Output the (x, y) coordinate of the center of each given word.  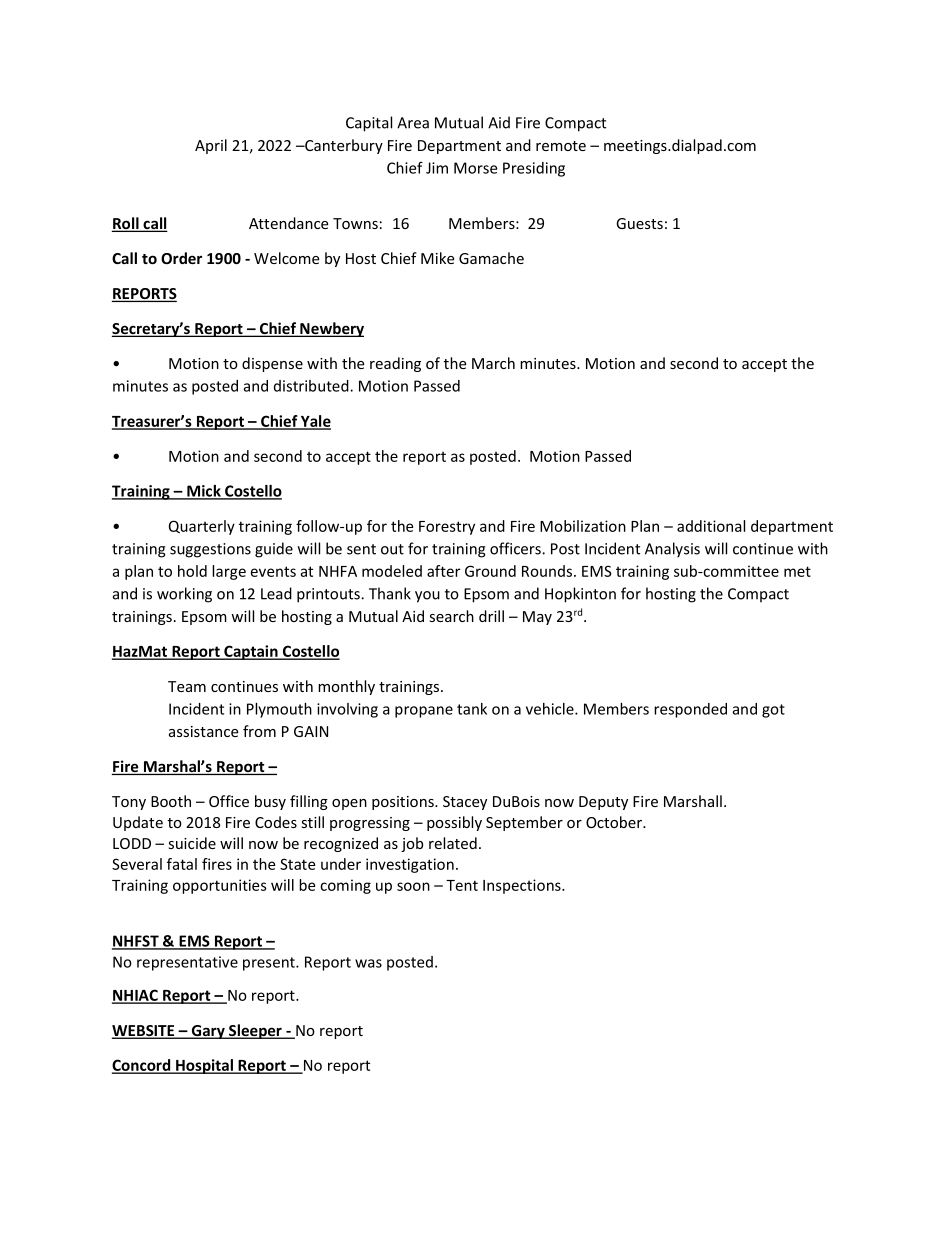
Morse (475, 168)
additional (711, 526)
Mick (204, 492)
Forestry (447, 528)
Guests (639, 223)
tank (472, 709)
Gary (208, 1032)
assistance (203, 731)
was (368, 963)
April (211, 146)
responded (690, 710)
